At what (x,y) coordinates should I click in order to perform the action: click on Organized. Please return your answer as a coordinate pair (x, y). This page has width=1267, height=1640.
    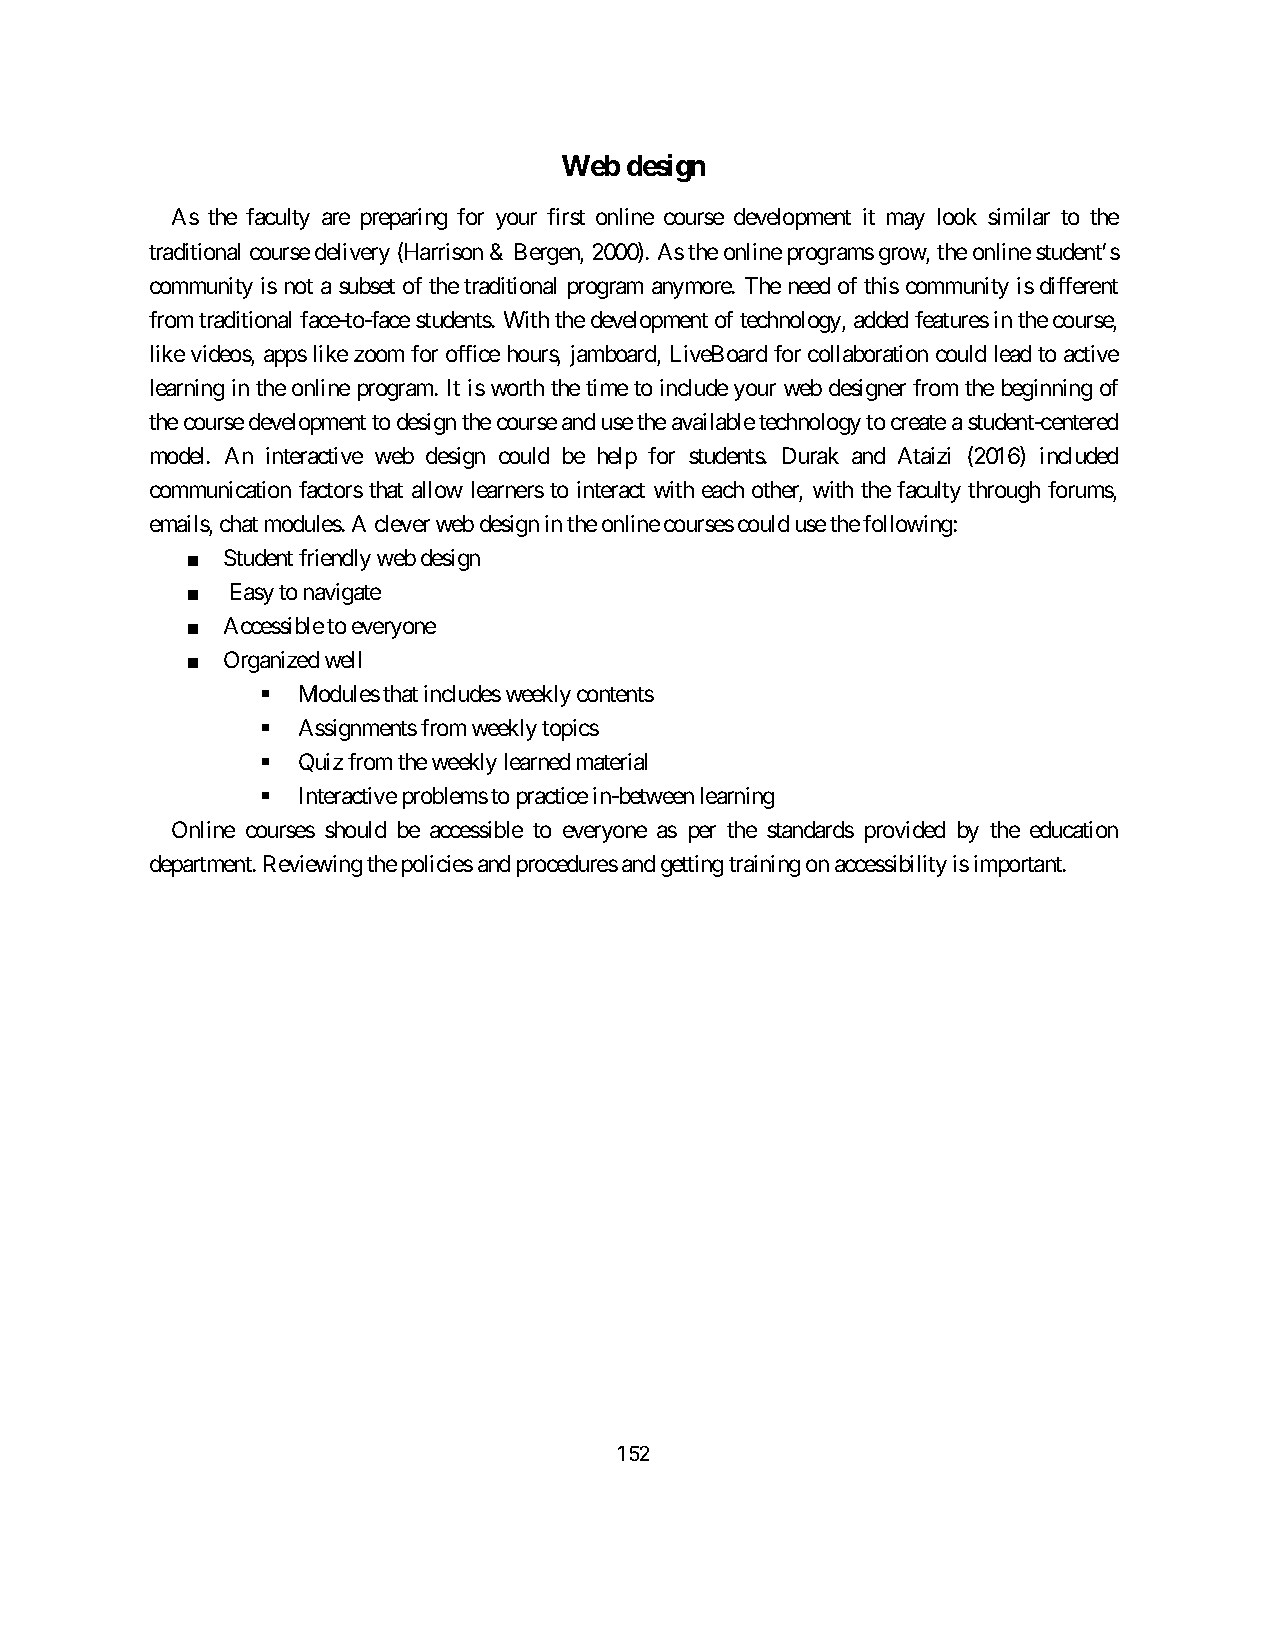
    Looking at the image, I should click on (271, 662).
